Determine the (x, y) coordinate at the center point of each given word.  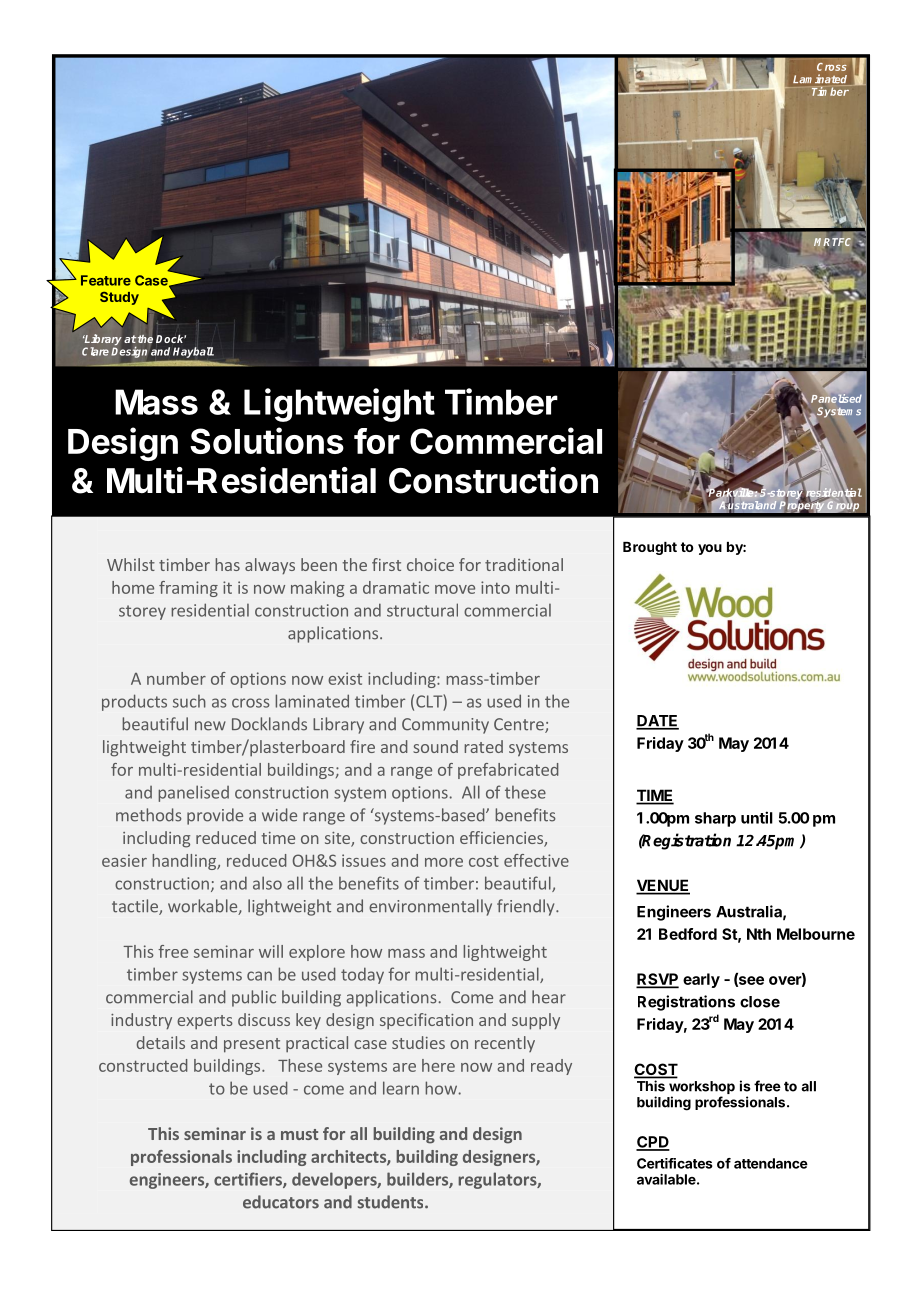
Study (119, 298)
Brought (650, 548)
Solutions (267, 440)
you (710, 549)
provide (215, 816)
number (176, 678)
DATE (657, 722)
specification (426, 1021)
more (444, 862)
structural (422, 610)
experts (205, 1022)
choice (430, 564)
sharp (715, 819)
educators (281, 1202)
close (760, 1002)
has (227, 564)
